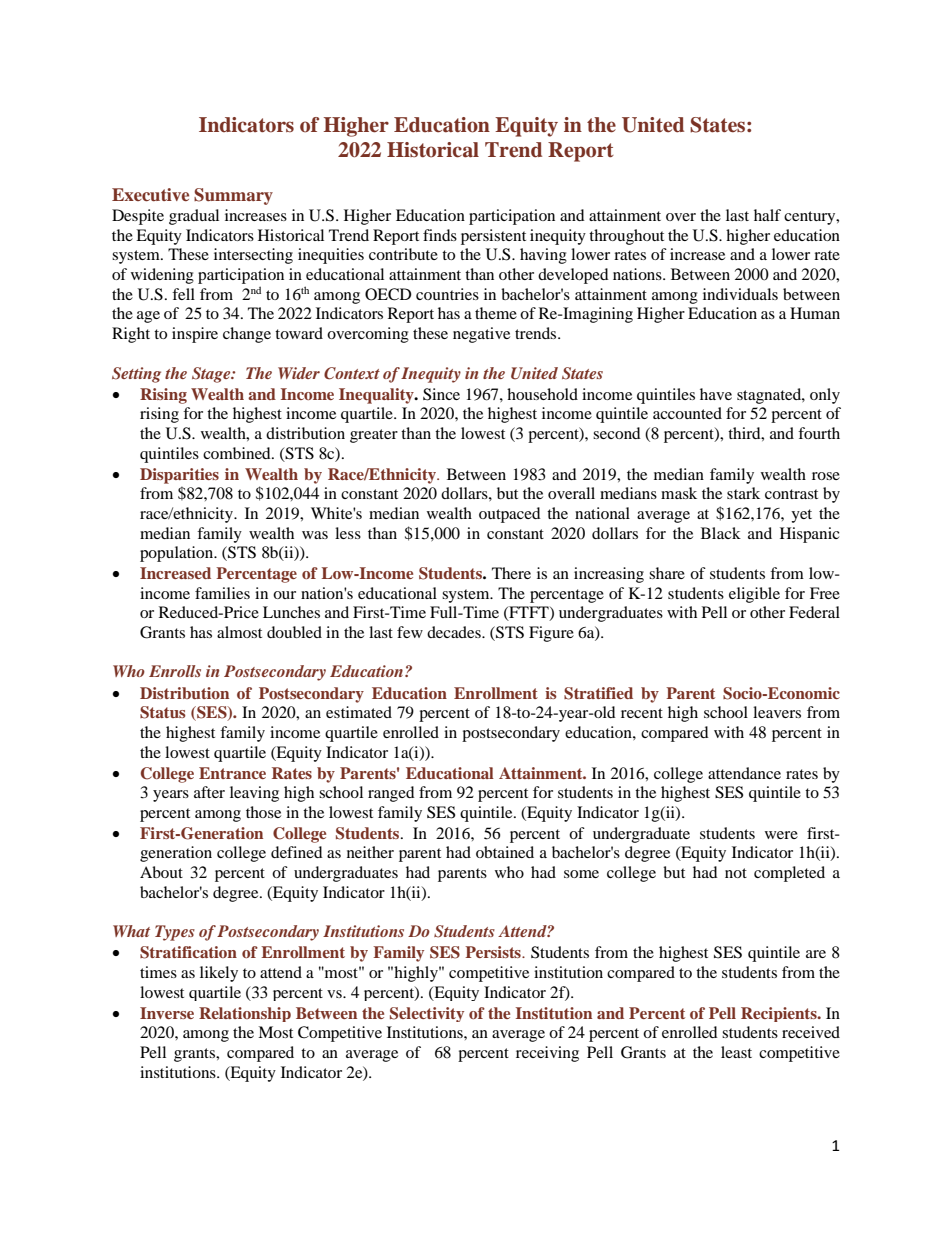 The height and width of the screenshot is (1233, 952). Describe the element at coordinates (238, 453) in the screenshot. I see `combined` at that location.
